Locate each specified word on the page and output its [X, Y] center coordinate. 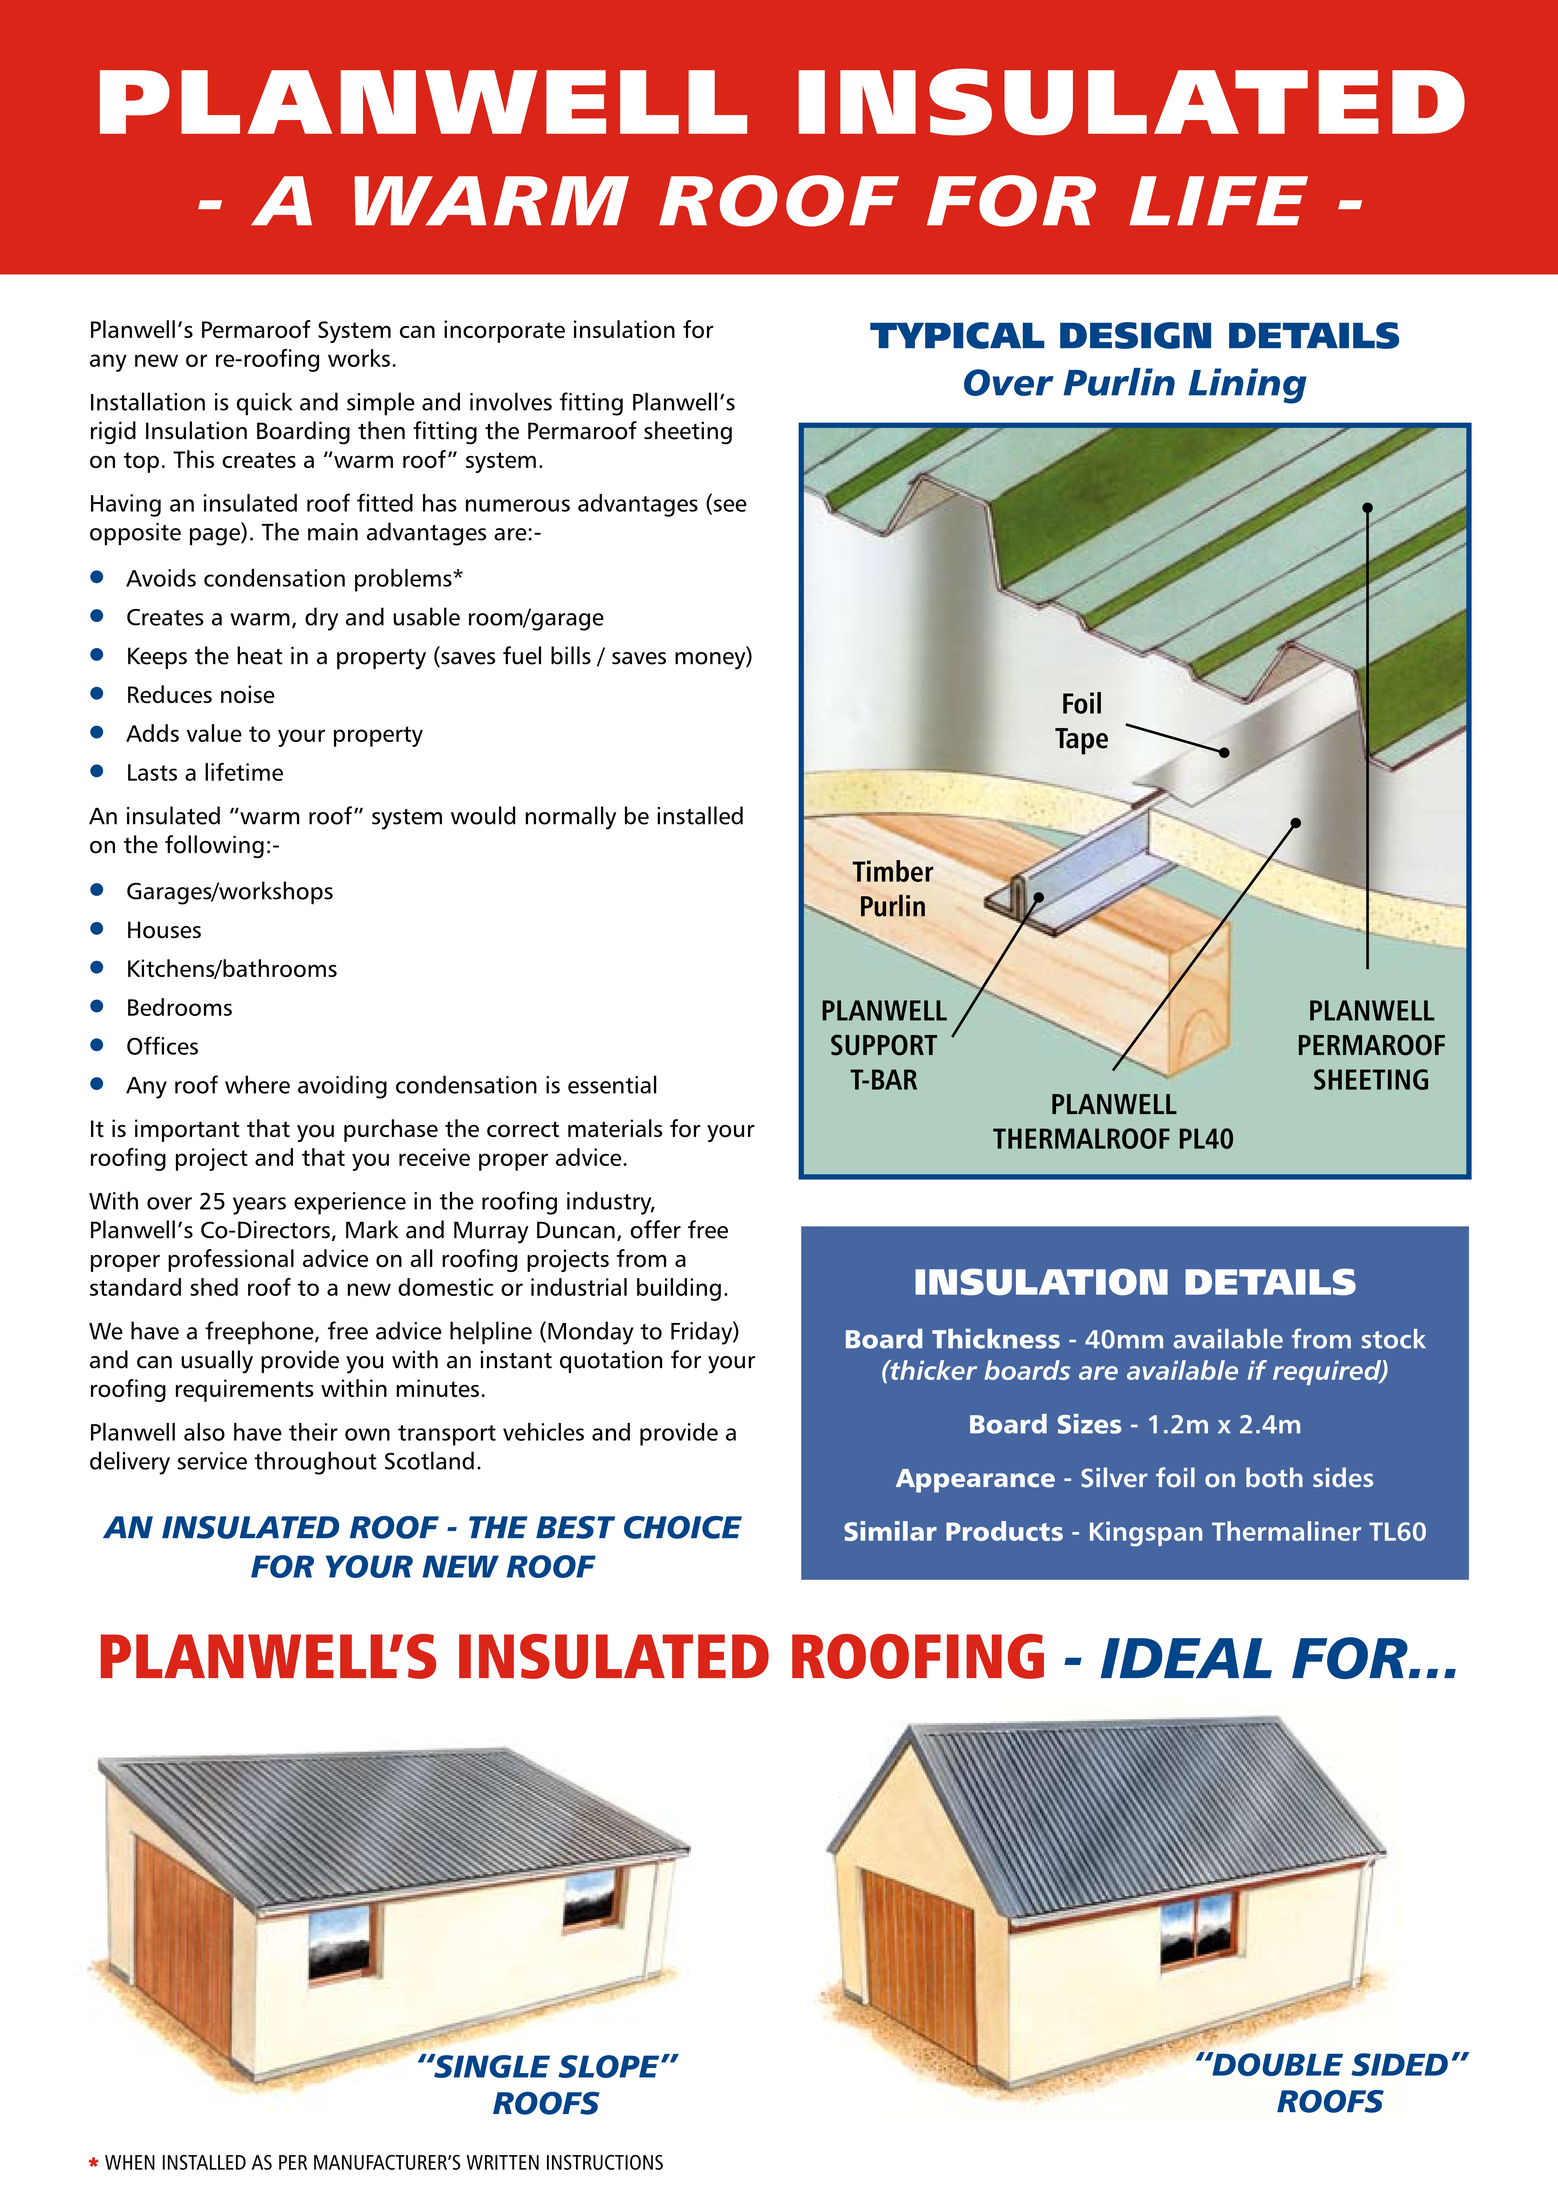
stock [1393, 1339]
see [729, 506]
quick [264, 404]
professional [231, 1260]
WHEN [130, 2162]
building [679, 1289]
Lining [1248, 386]
